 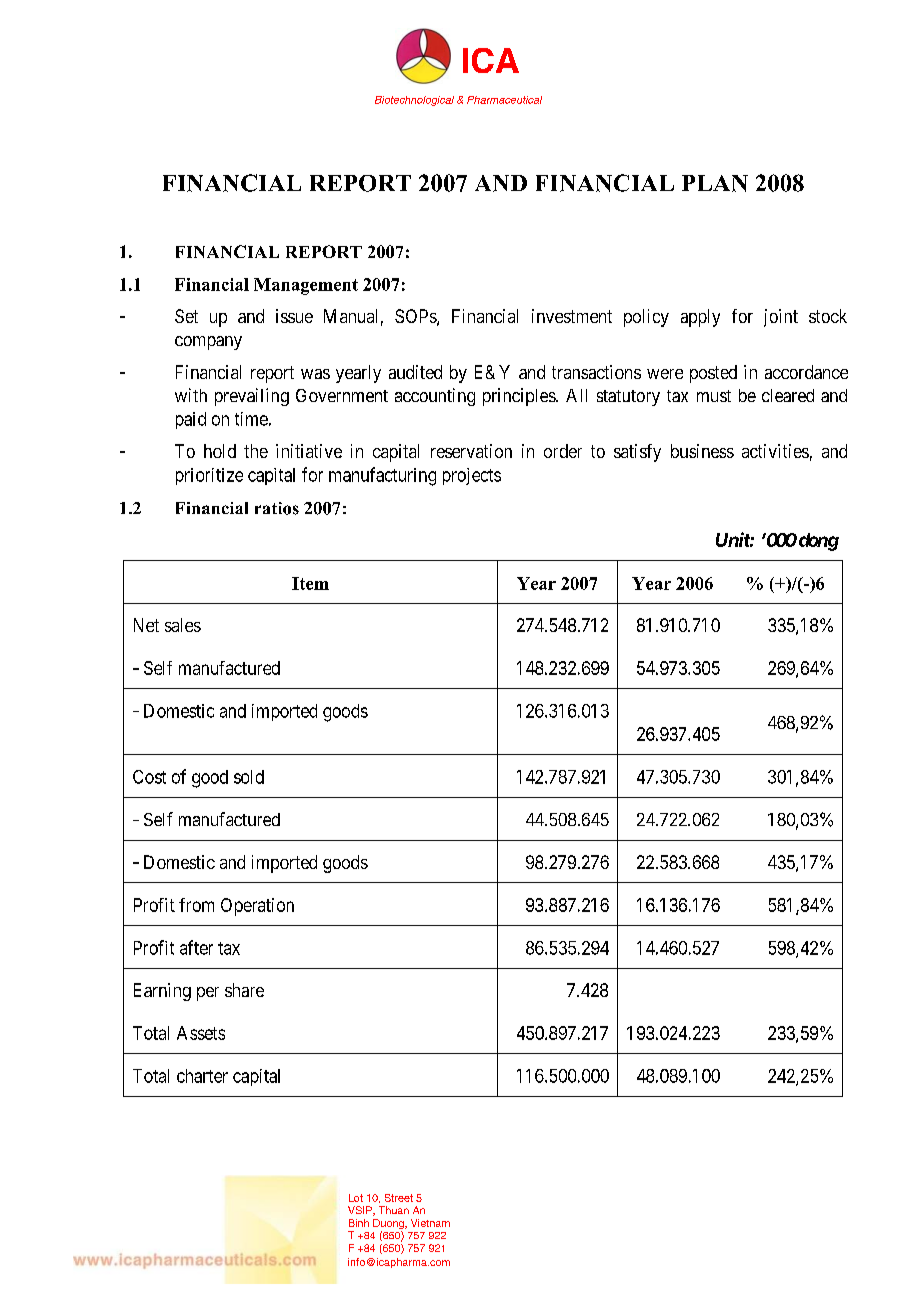 I want to click on Lot, so click(x=356, y=1198).
